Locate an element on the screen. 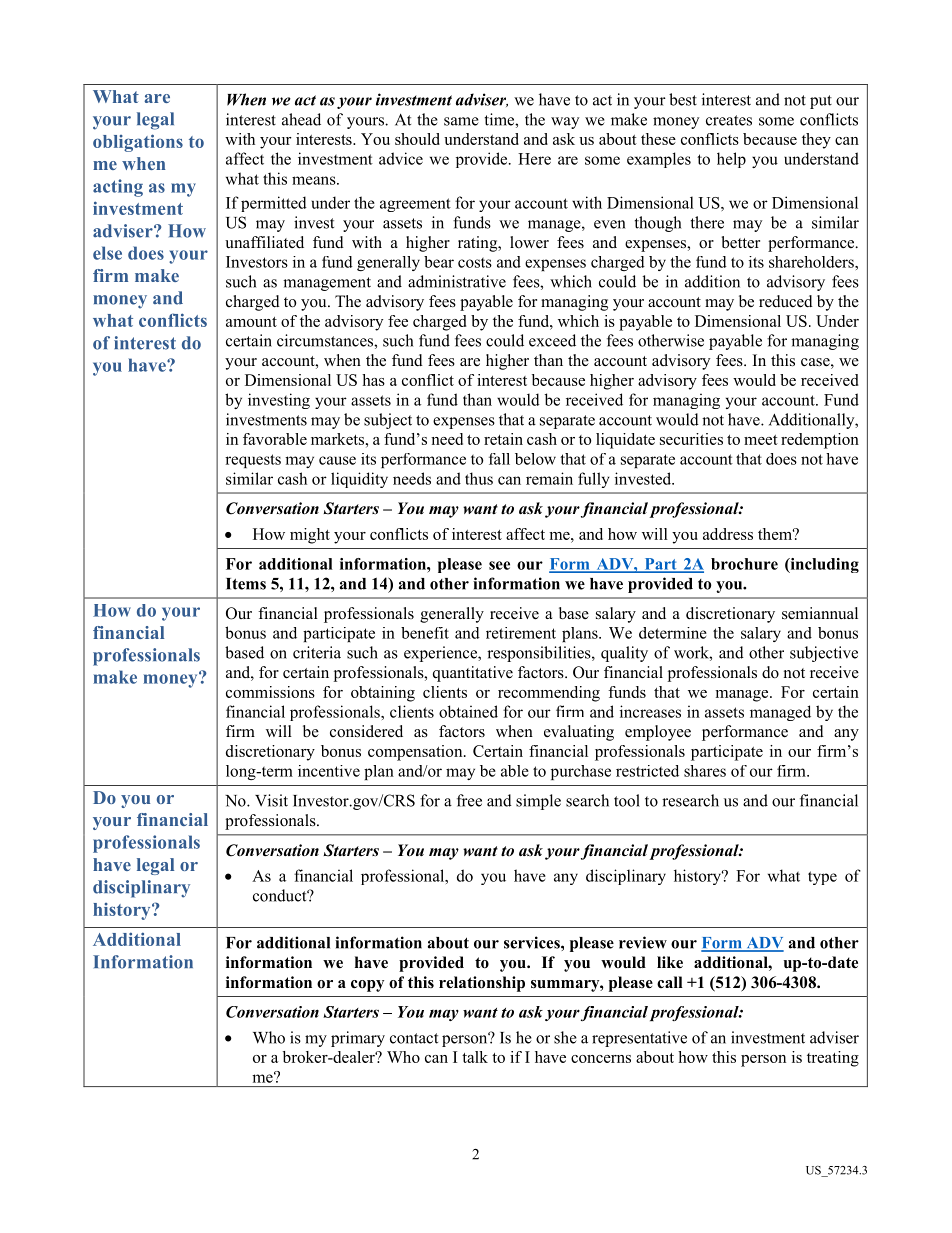  obligations is located at coordinates (138, 143).
